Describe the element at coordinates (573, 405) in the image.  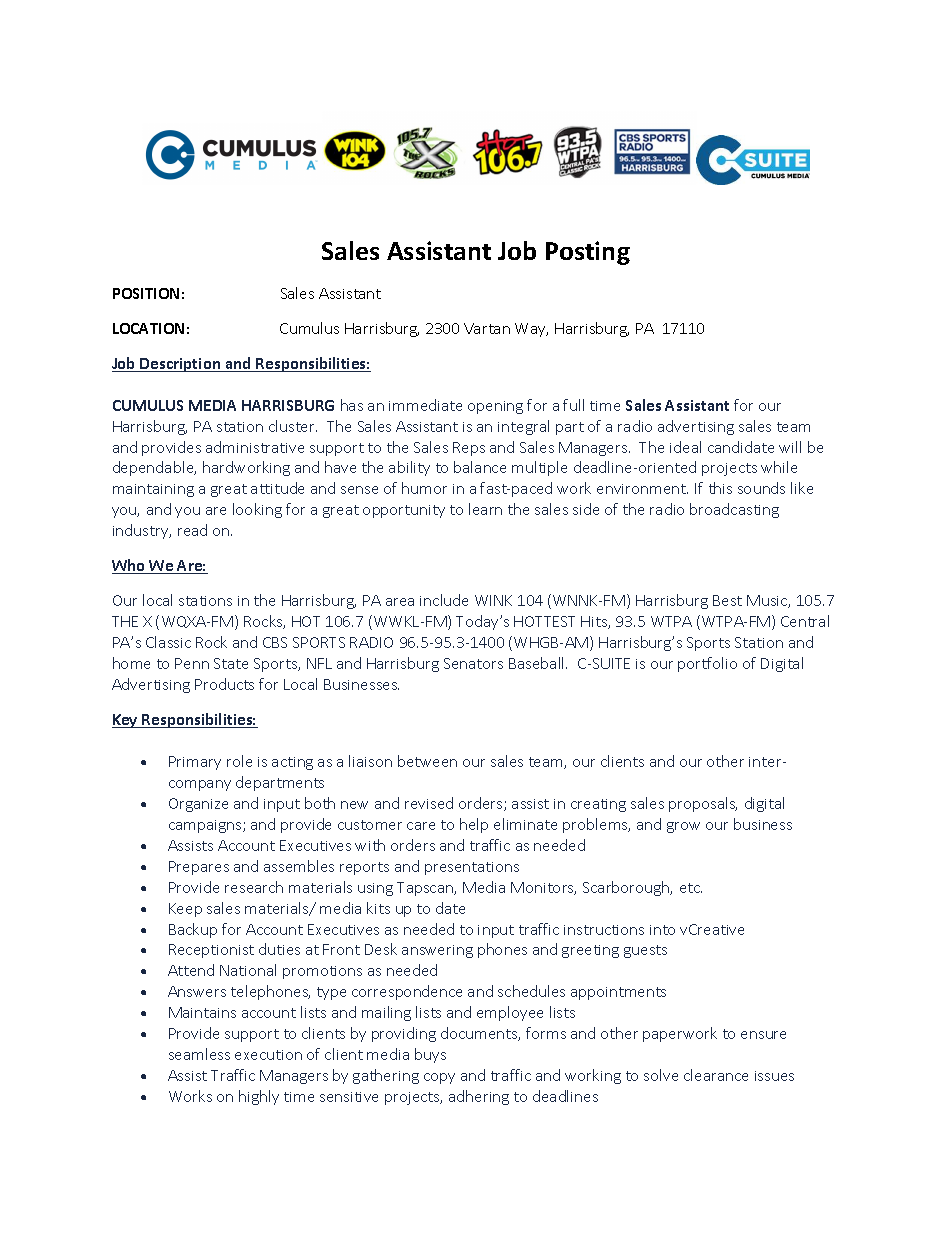
I see `full` at that location.
